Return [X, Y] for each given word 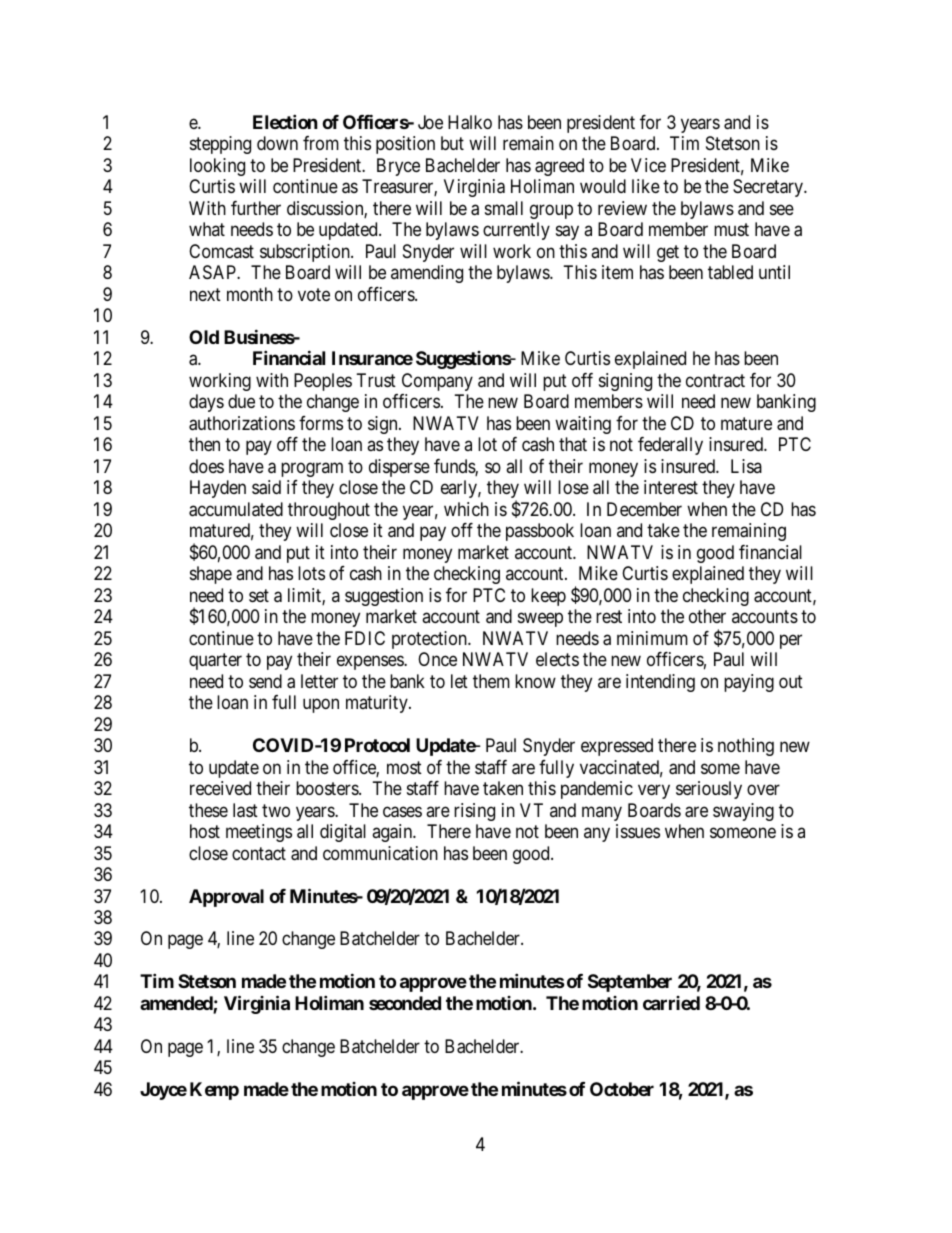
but [452, 143]
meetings [259, 833]
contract [715, 381]
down [277, 143]
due [241, 401]
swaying [743, 812]
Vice [648, 165]
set [259, 595]
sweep [540, 619]
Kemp [214, 1091]
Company [437, 382]
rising [474, 812]
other [707, 616]
